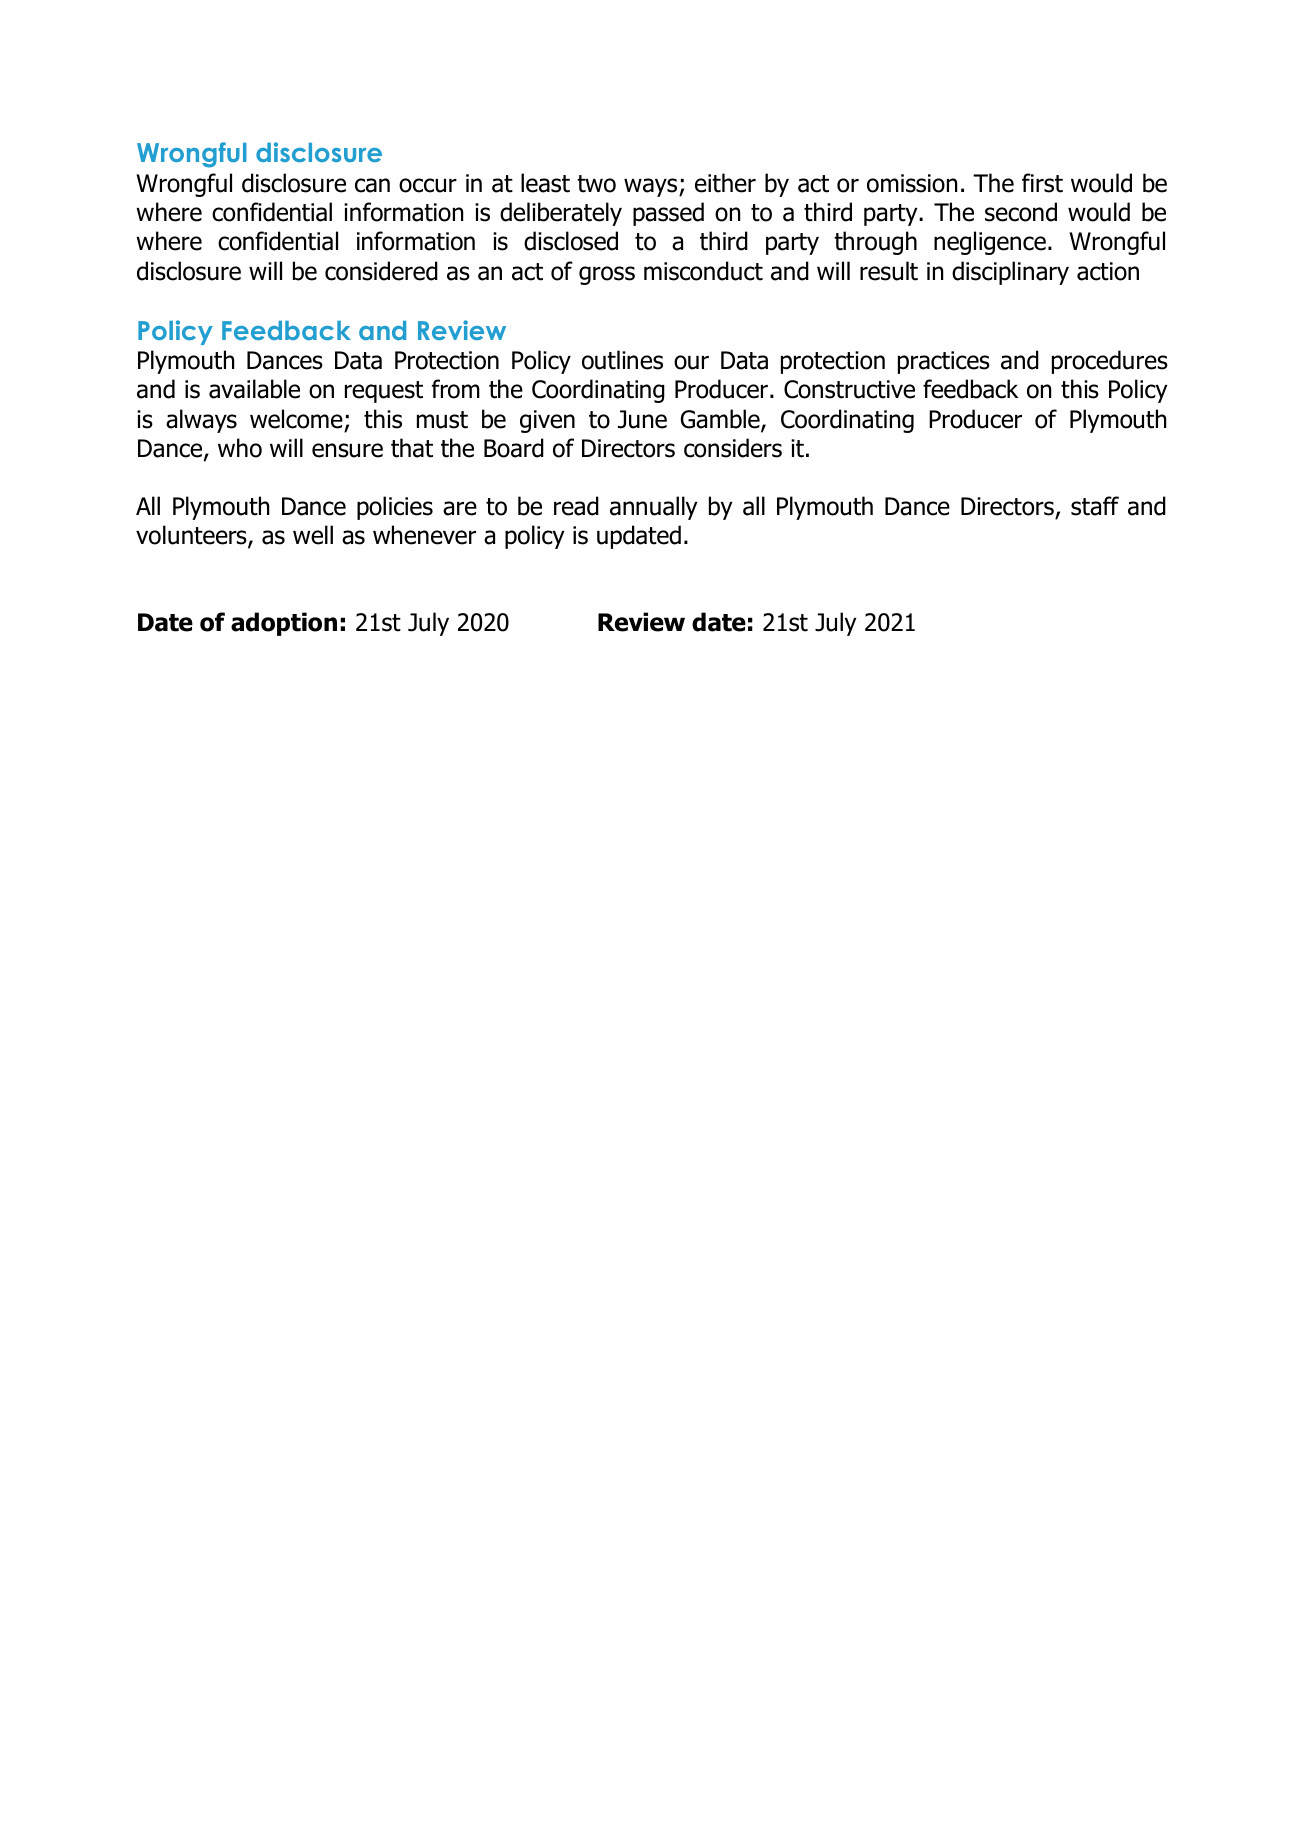 The width and height of the screenshot is (1304, 1845). What do you see at coordinates (1095, 506) in the screenshot?
I see `staff` at bounding box center [1095, 506].
